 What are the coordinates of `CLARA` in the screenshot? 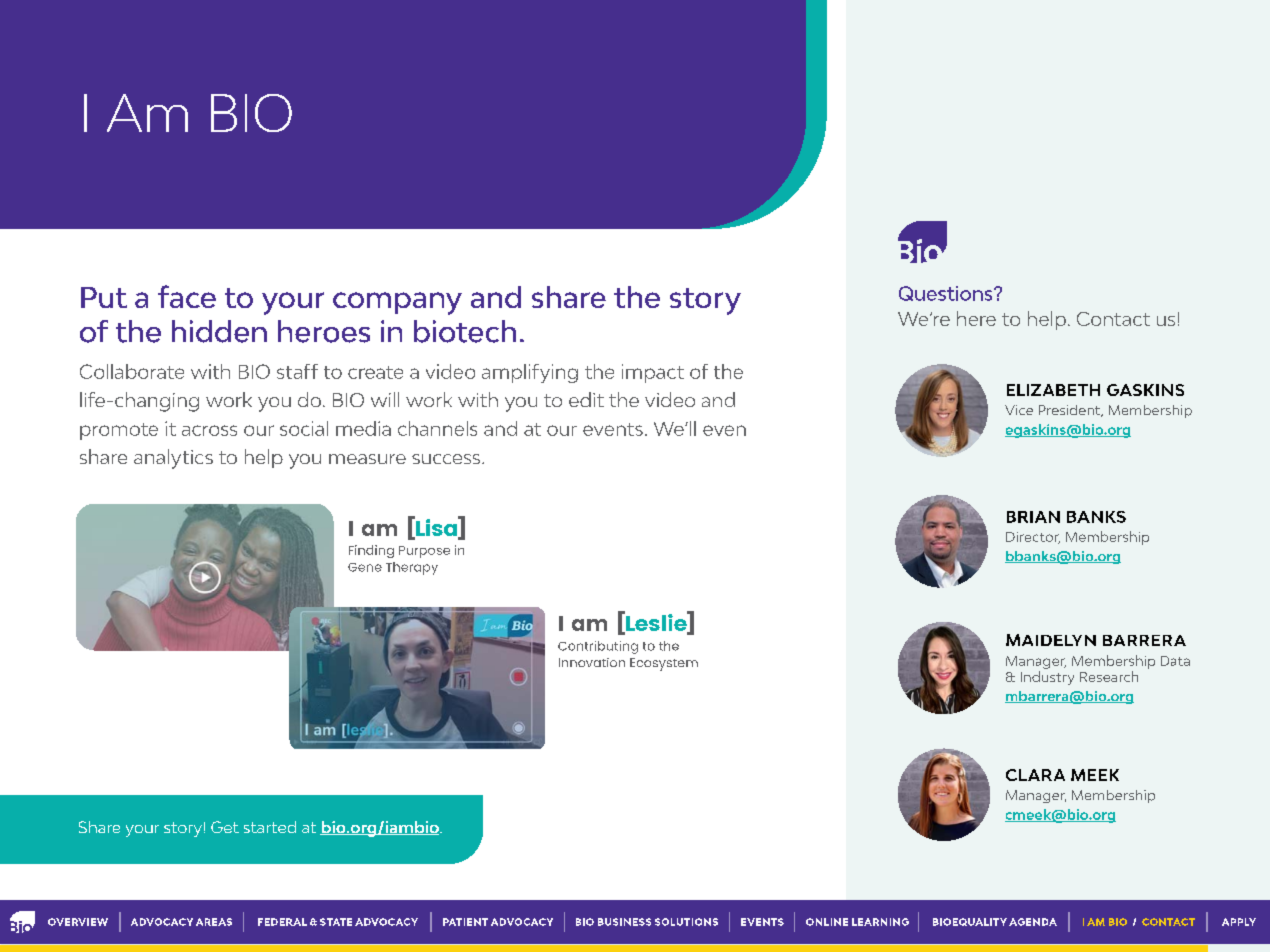 It's located at (1035, 775).
